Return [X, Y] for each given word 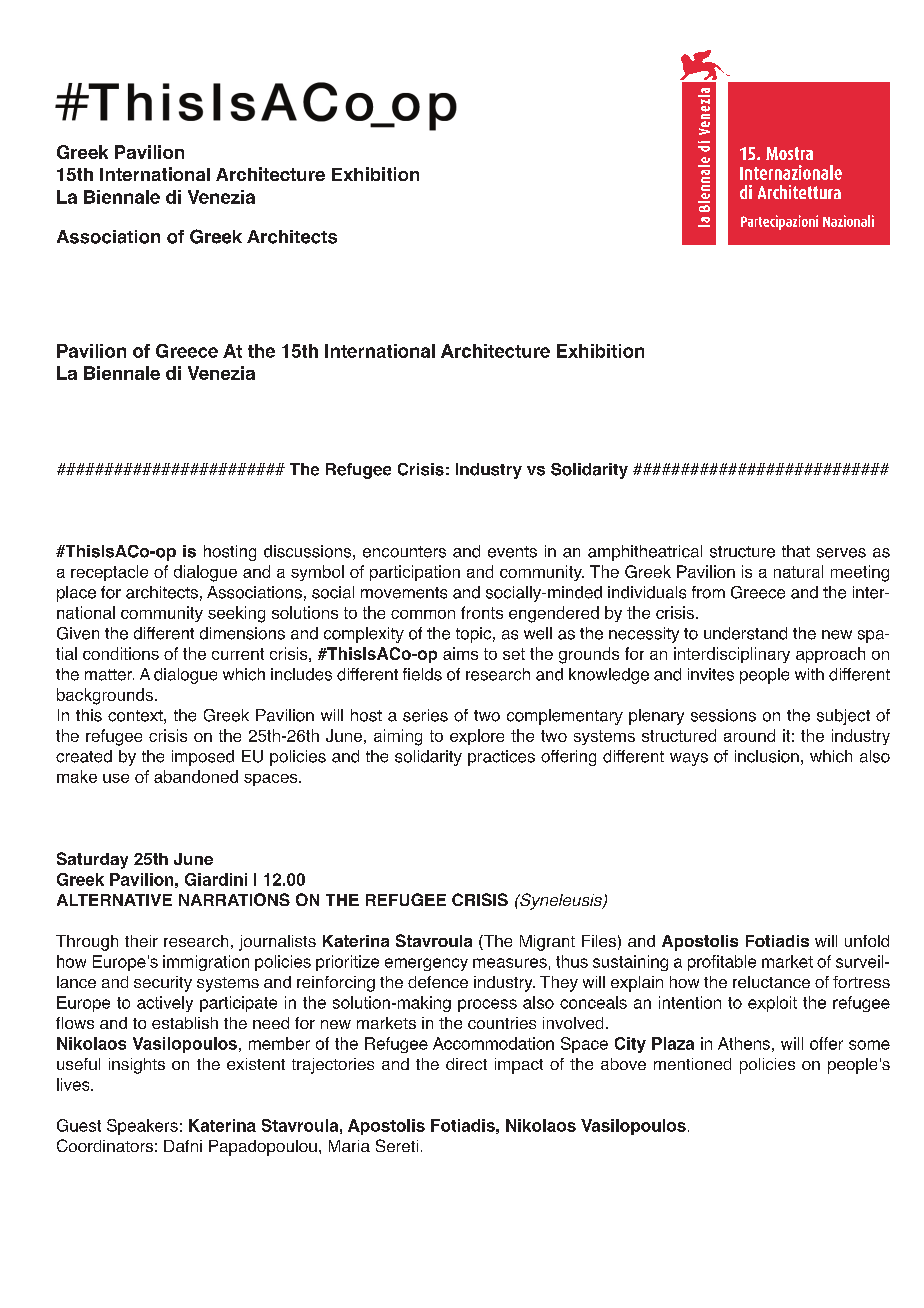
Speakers [142, 1127]
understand [745, 633]
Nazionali [848, 221]
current [238, 654]
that [796, 551]
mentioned [692, 1064]
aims [460, 653]
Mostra [789, 153]
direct [466, 1064]
